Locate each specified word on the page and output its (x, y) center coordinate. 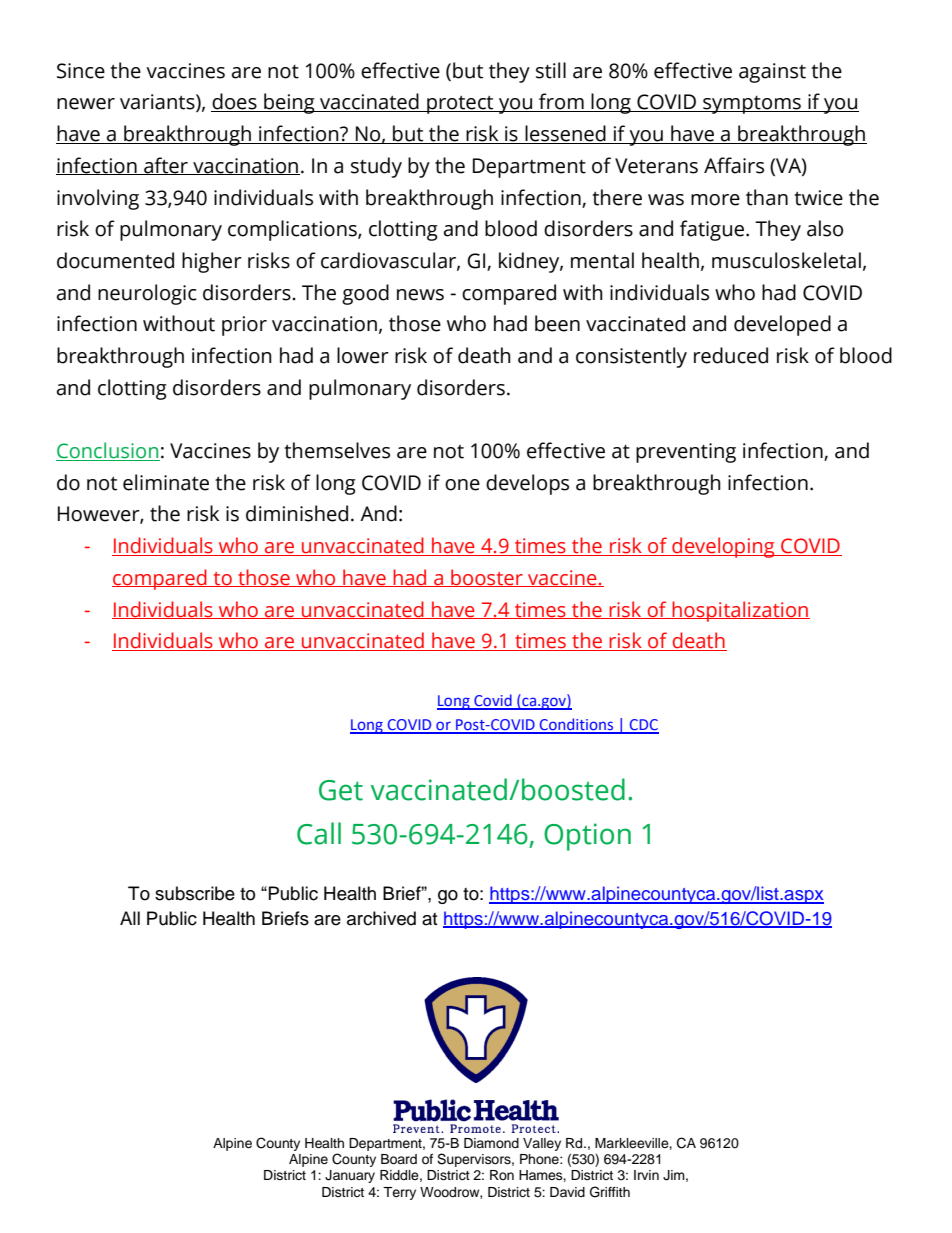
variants (158, 103)
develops (527, 484)
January (350, 1176)
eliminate (166, 482)
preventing (686, 453)
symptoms (752, 105)
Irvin (646, 1175)
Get (341, 790)
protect (460, 105)
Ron (502, 1175)
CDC (643, 726)
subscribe (195, 893)
